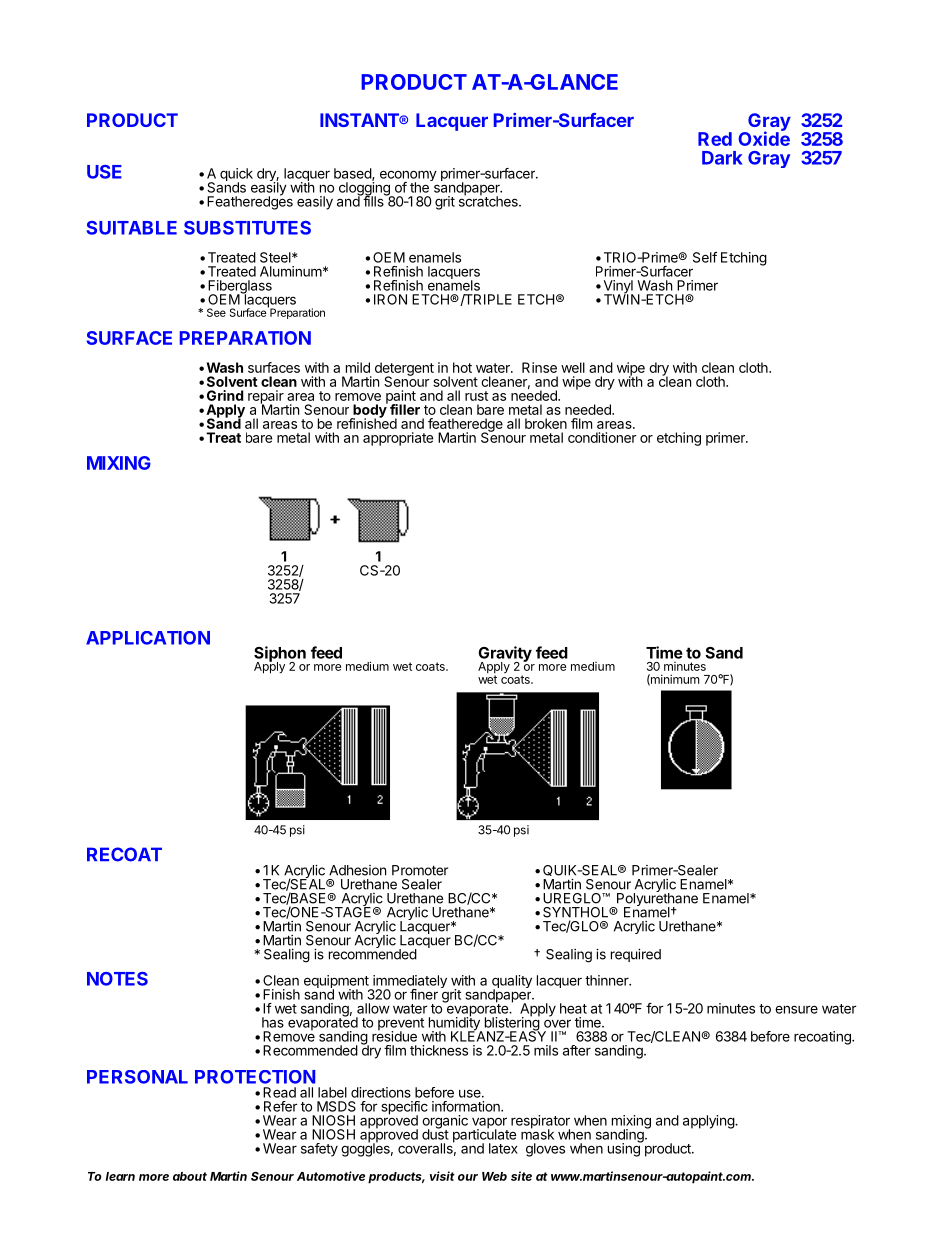  I want to click on economy, so click(408, 177).
